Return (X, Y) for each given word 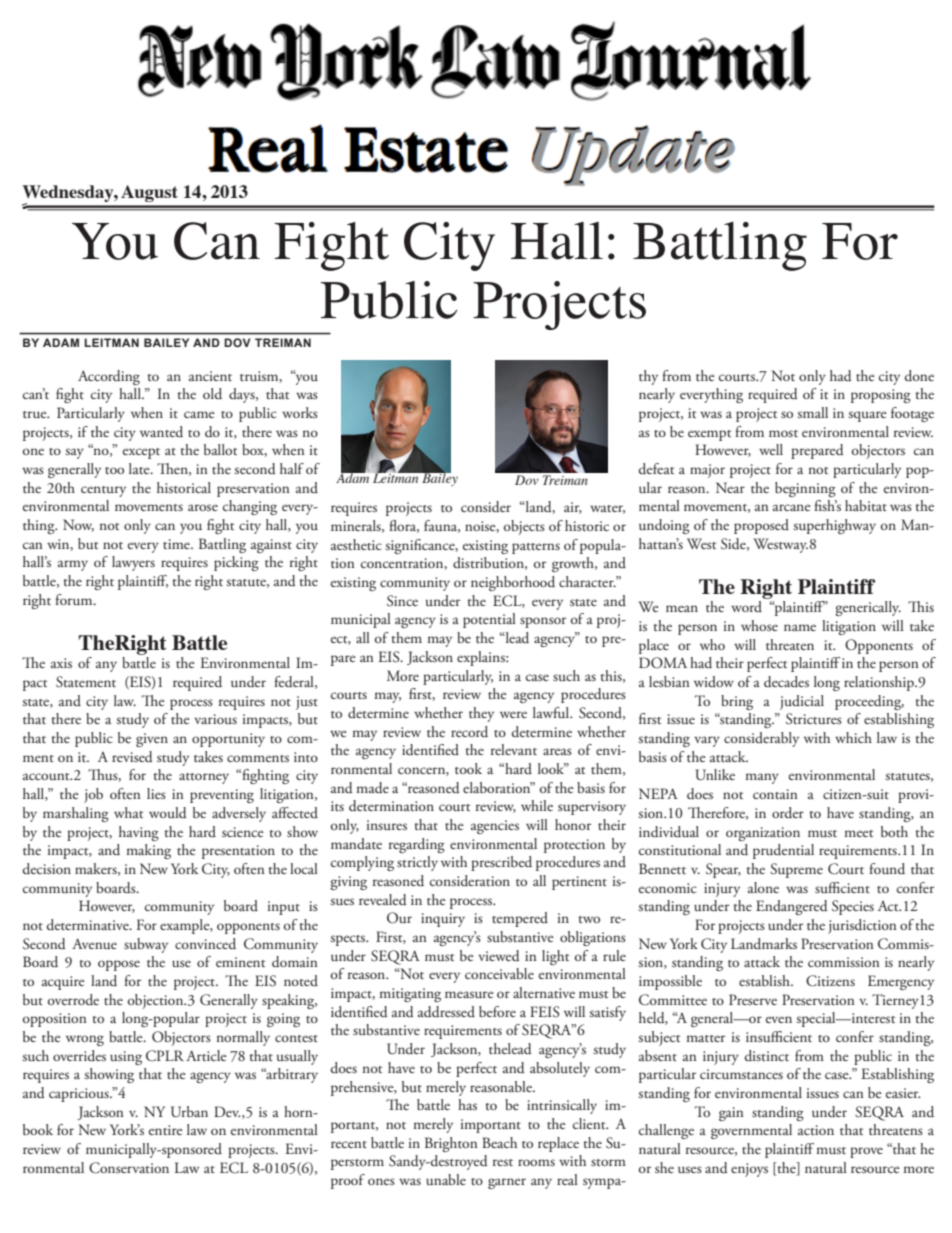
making (148, 851)
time (177, 544)
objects (524, 527)
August (149, 193)
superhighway (835, 526)
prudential (783, 851)
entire (166, 1130)
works (300, 412)
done (919, 376)
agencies (495, 827)
